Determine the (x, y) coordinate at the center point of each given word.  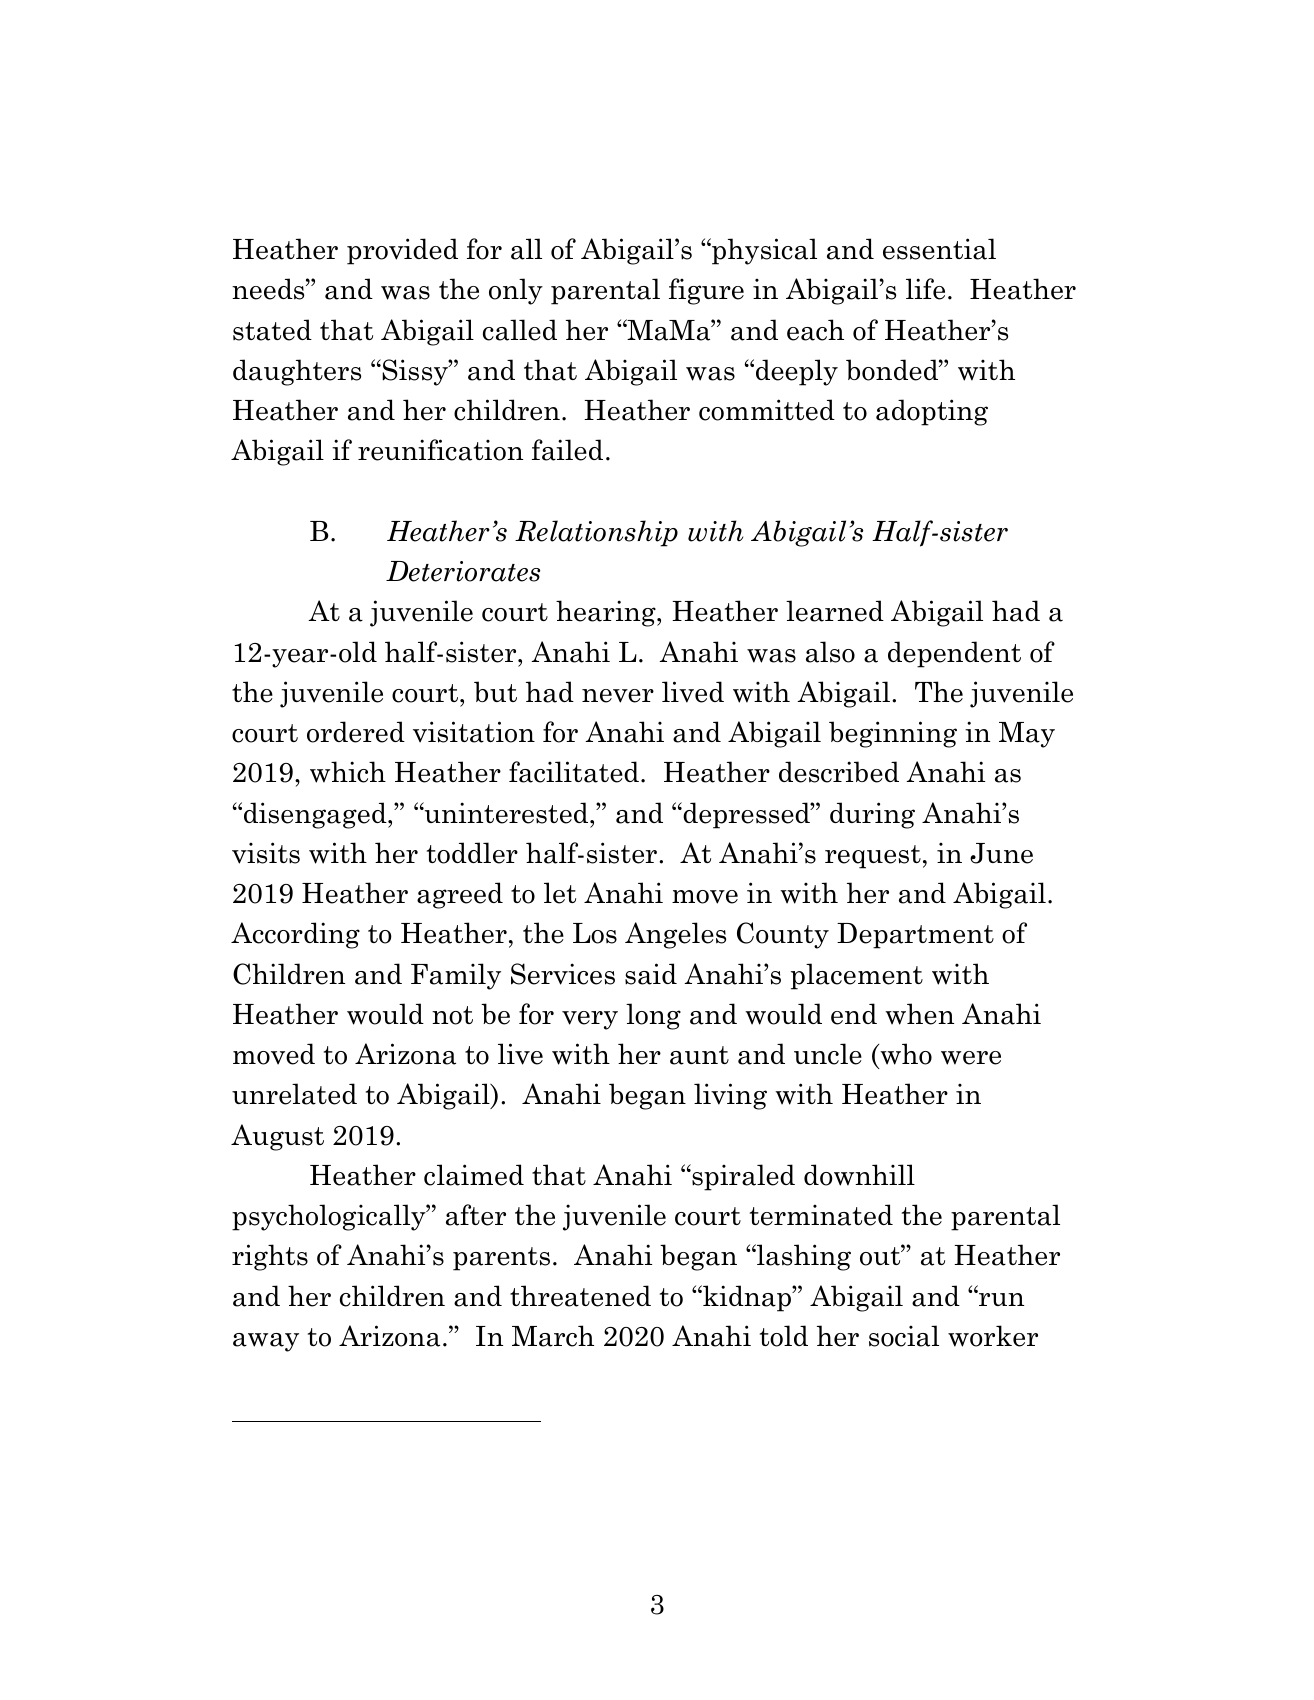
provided (402, 251)
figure (706, 291)
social (904, 1336)
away (266, 1342)
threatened (580, 1296)
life (925, 289)
